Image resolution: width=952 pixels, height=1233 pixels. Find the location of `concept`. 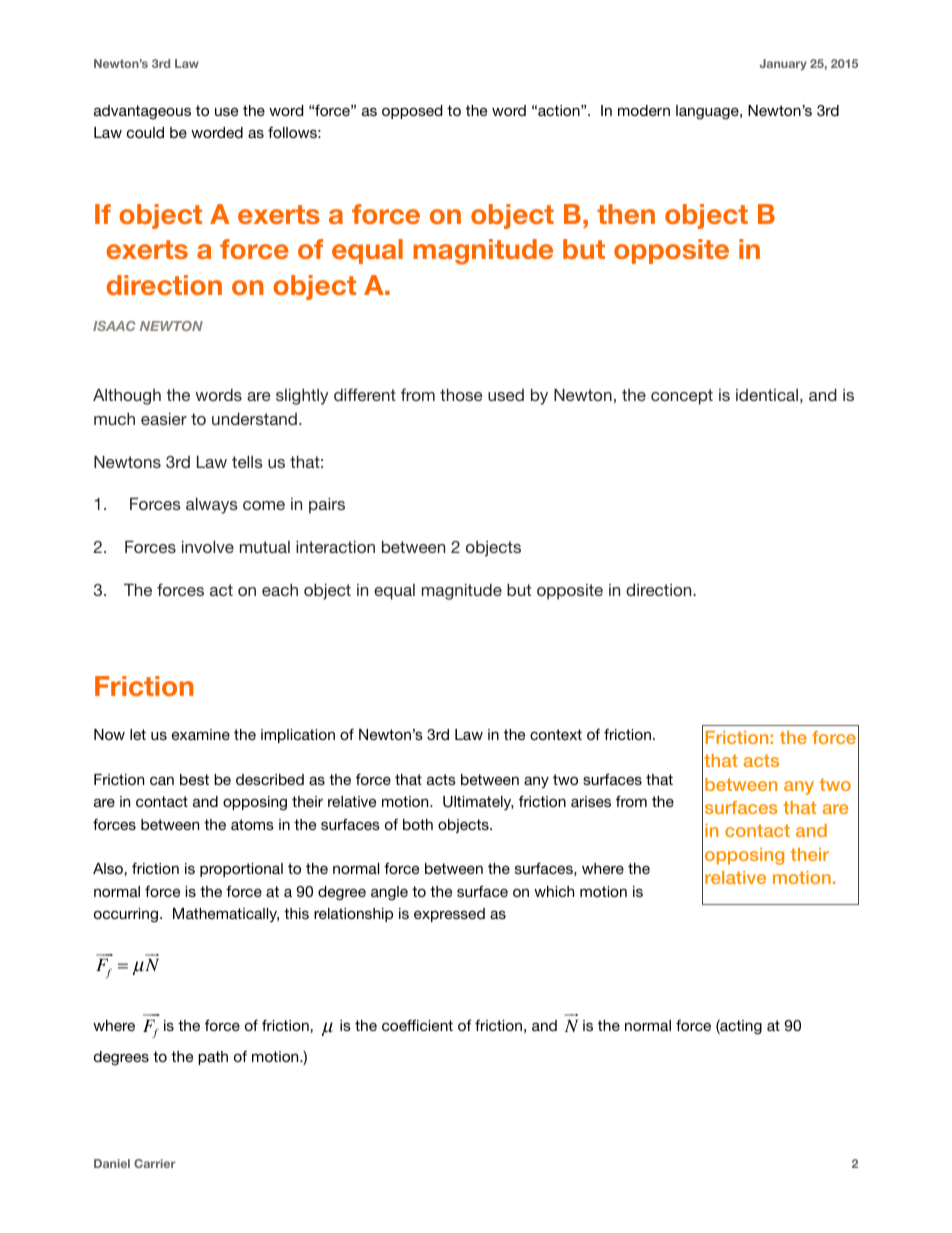

concept is located at coordinates (682, 397).
